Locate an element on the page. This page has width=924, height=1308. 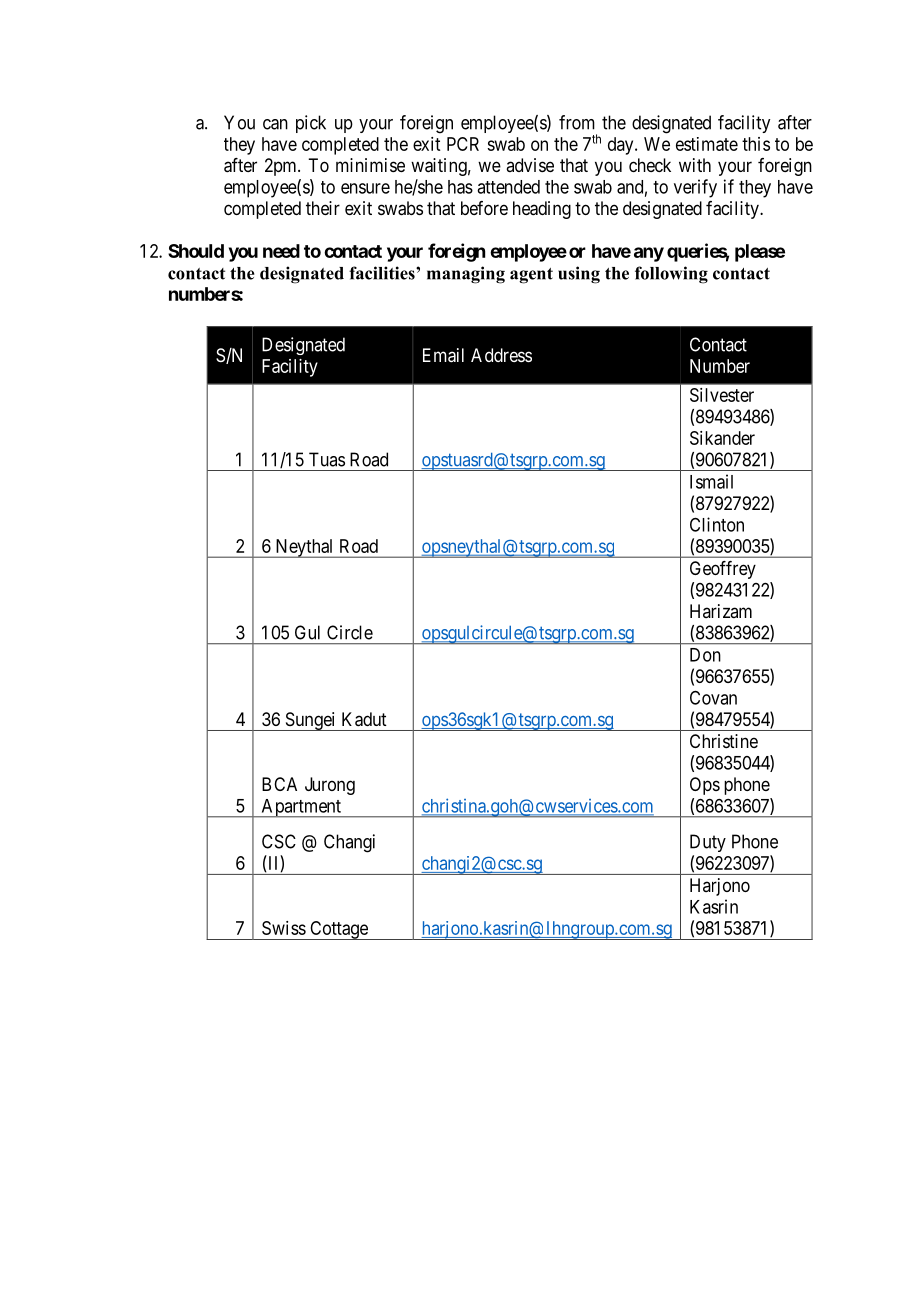
Address is located at coordinates (501, 355).
